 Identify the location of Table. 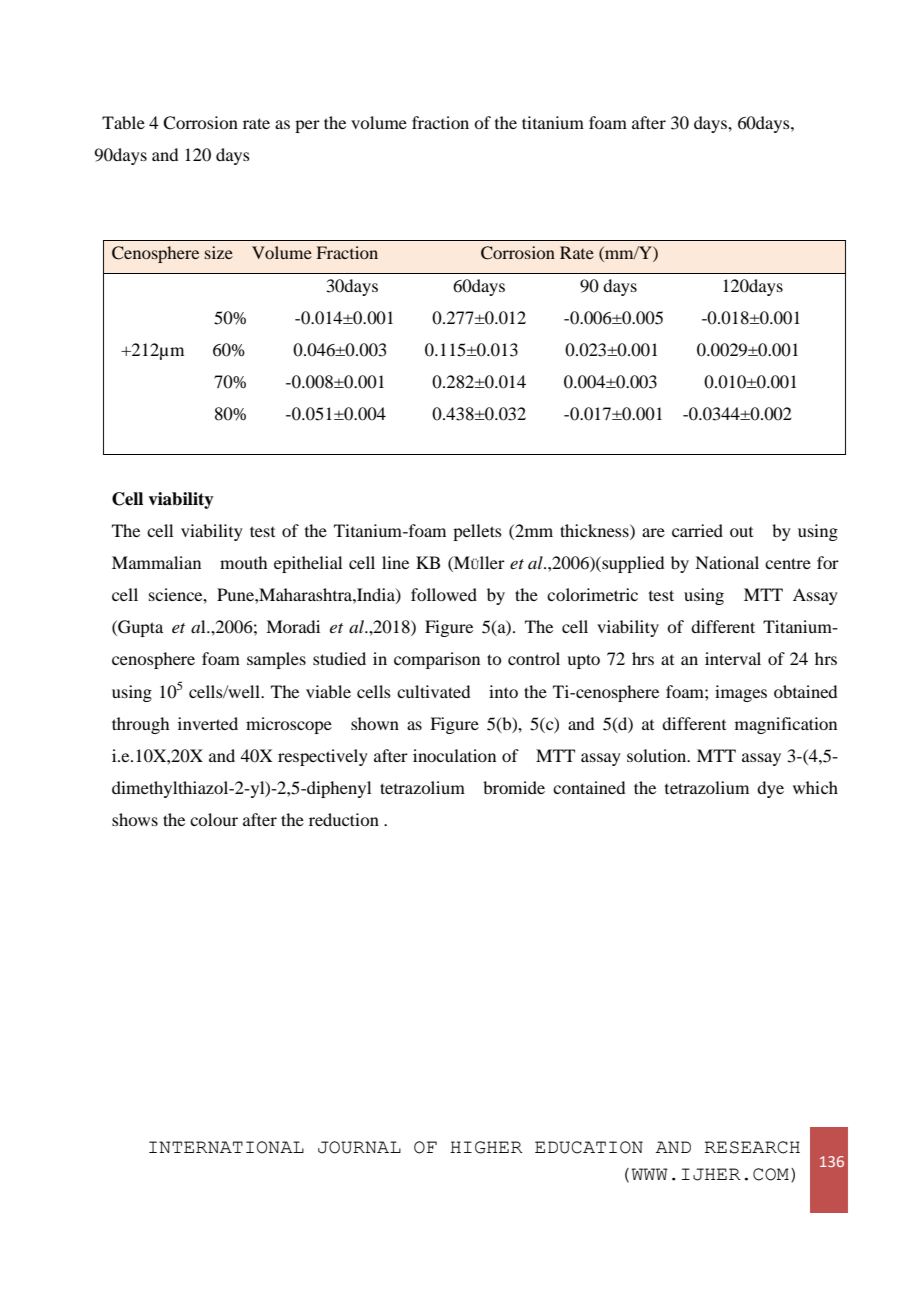
(123, 122).
